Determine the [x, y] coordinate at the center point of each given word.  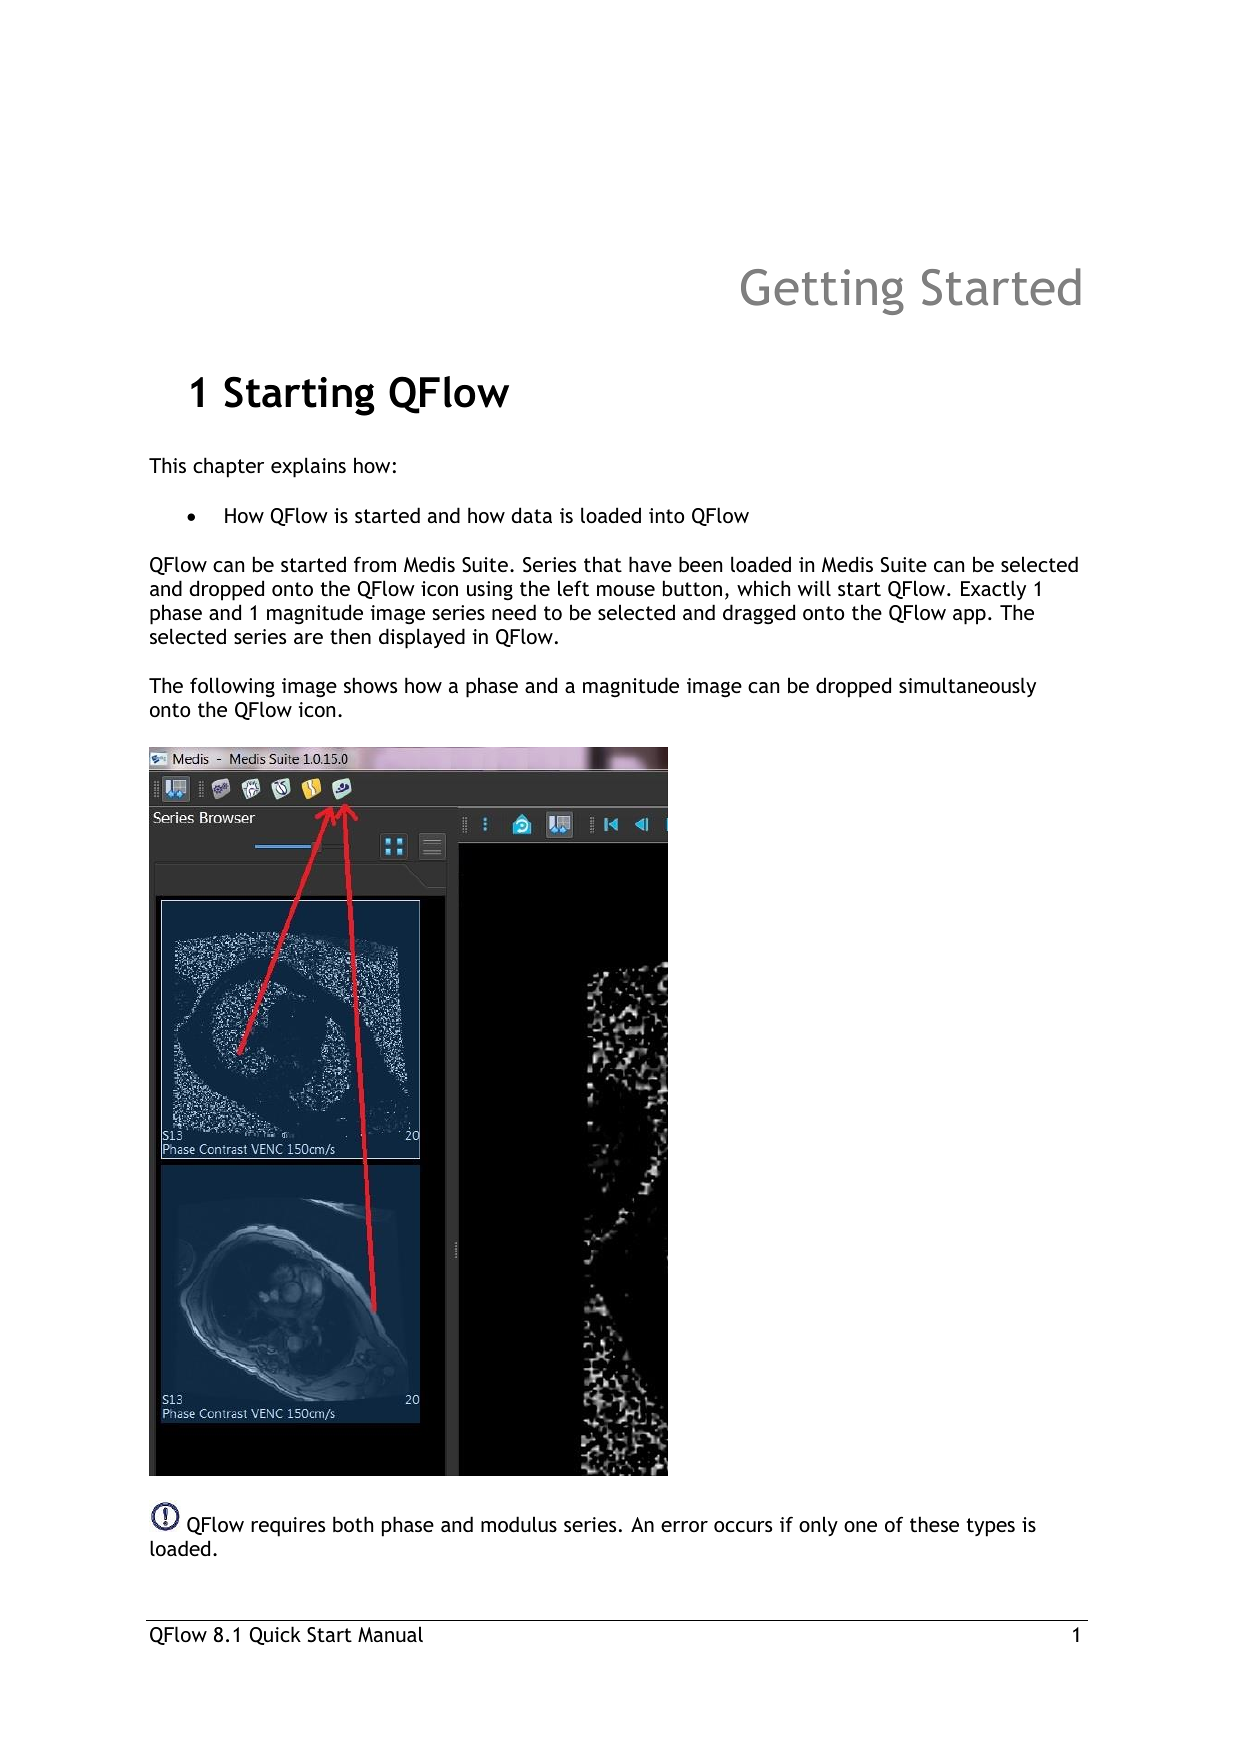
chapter [228, 467]
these [934, 1524]
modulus [519, 1524]
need [514, 612]
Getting [822, 292]
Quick [275, 1635]
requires [288, 1527]
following [232, 687]
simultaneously [967, 687]
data [531, 515]
